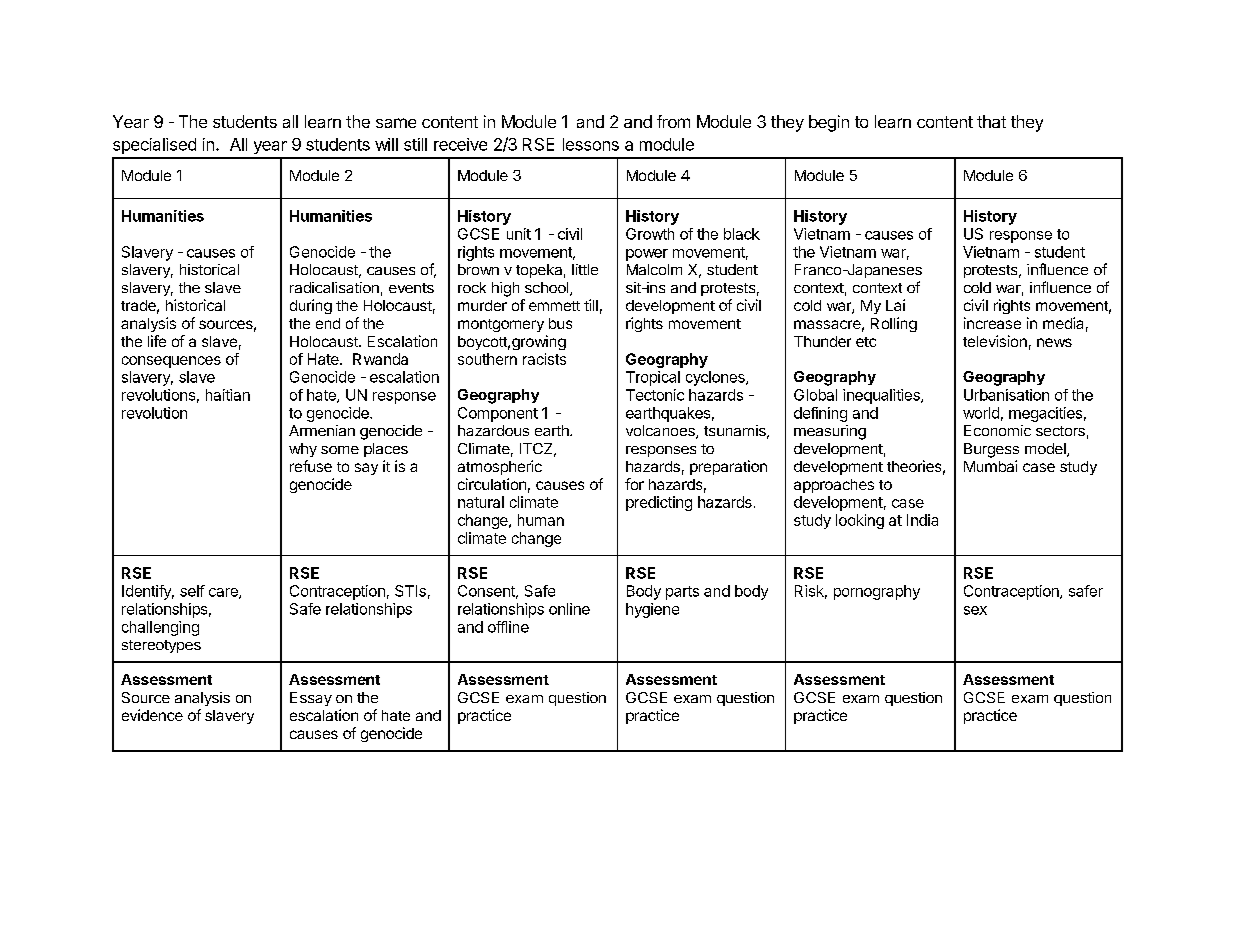 Image resolution: width=1233 pixels, height=952 pixels. What do you see at coordinates (154, 146) in the screenshot?
I see `specialised` at bounding box center [154, 146].
